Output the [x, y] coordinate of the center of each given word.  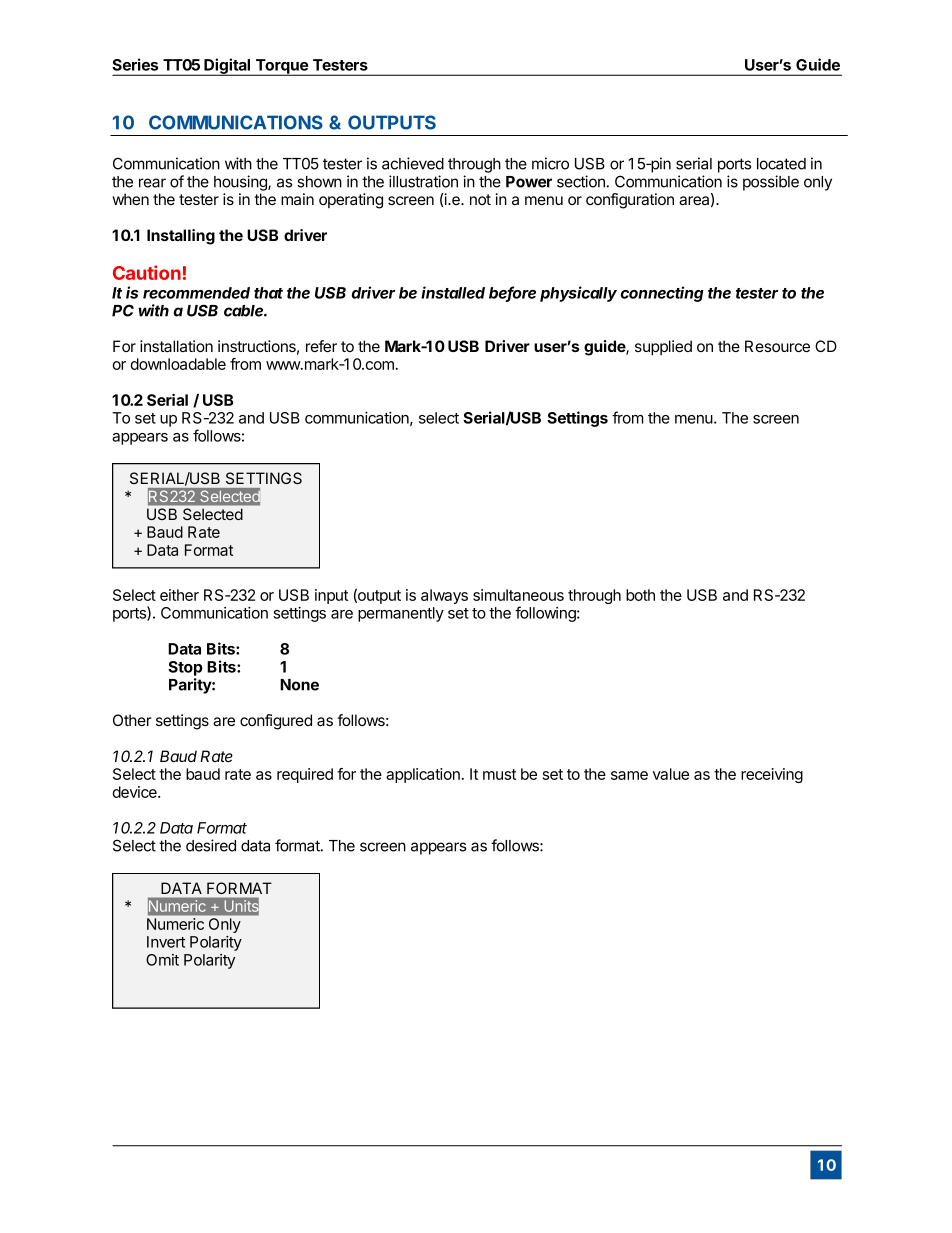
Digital [227, 67]
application [423, 775]
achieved [413, 163]
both [640, 595]
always [444, 596]
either [179, 595]
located [781, 164]
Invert [166, 942]
